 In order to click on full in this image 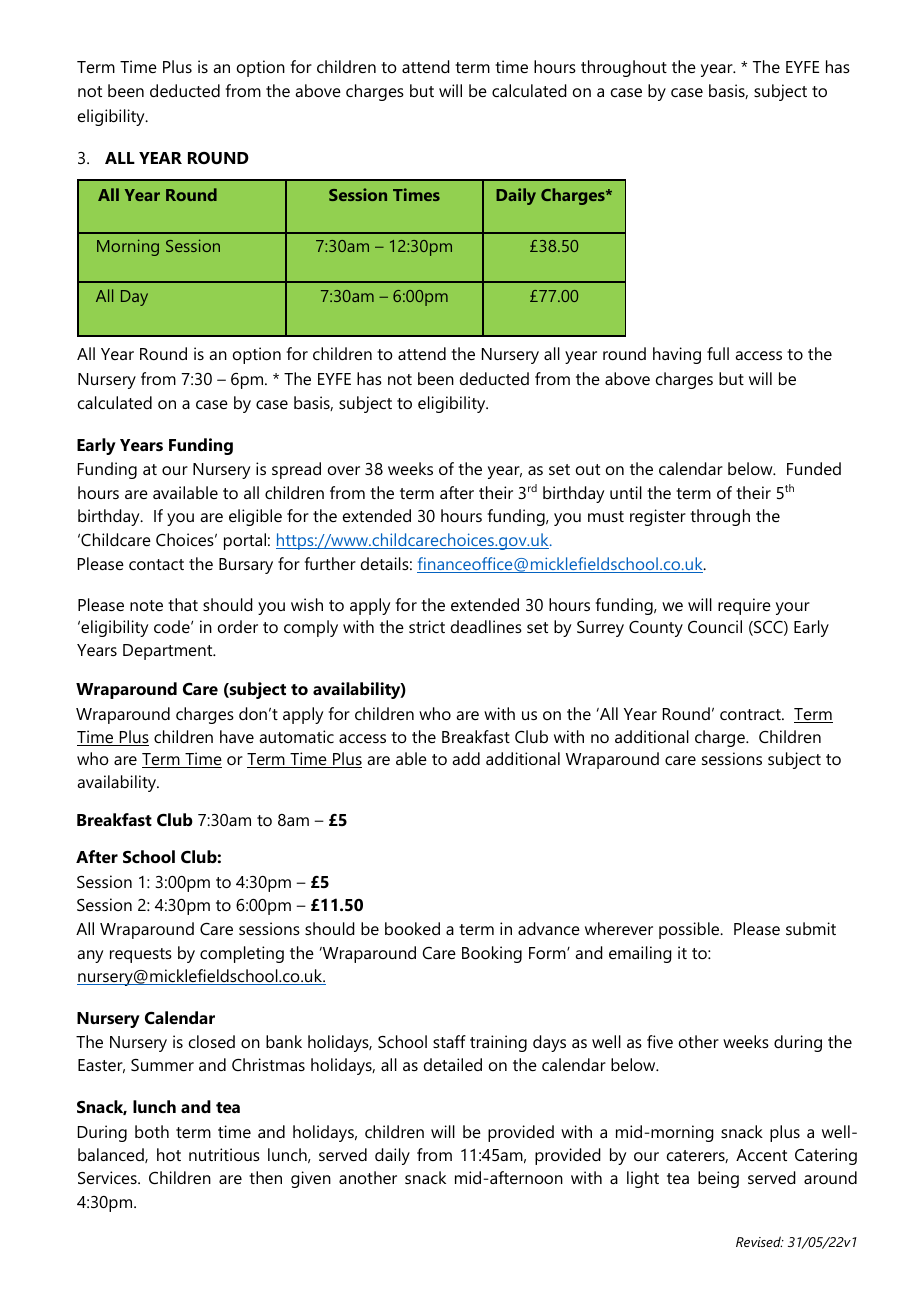, I will do `click(718, 353)`.
